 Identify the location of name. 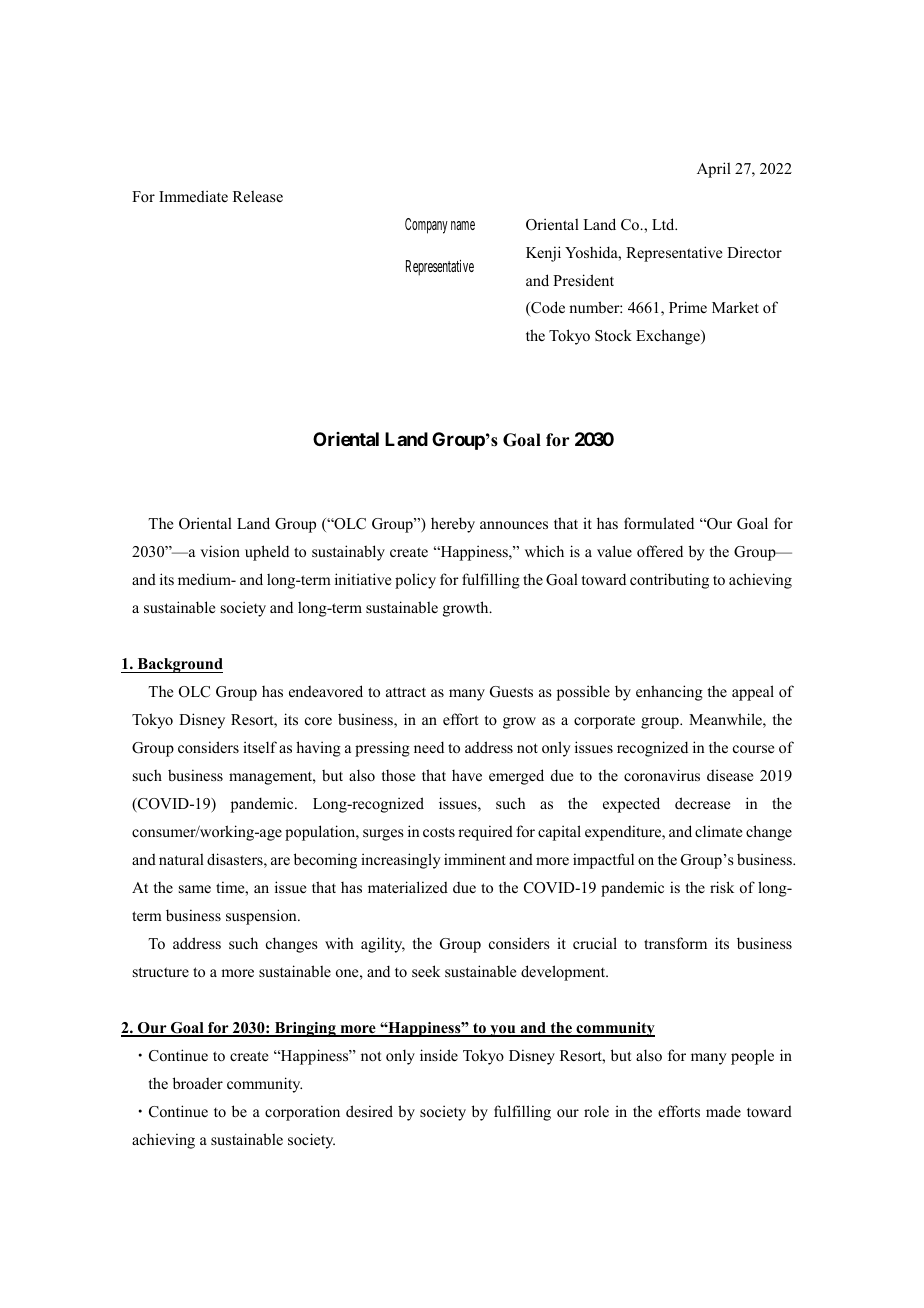
(463, 225).
